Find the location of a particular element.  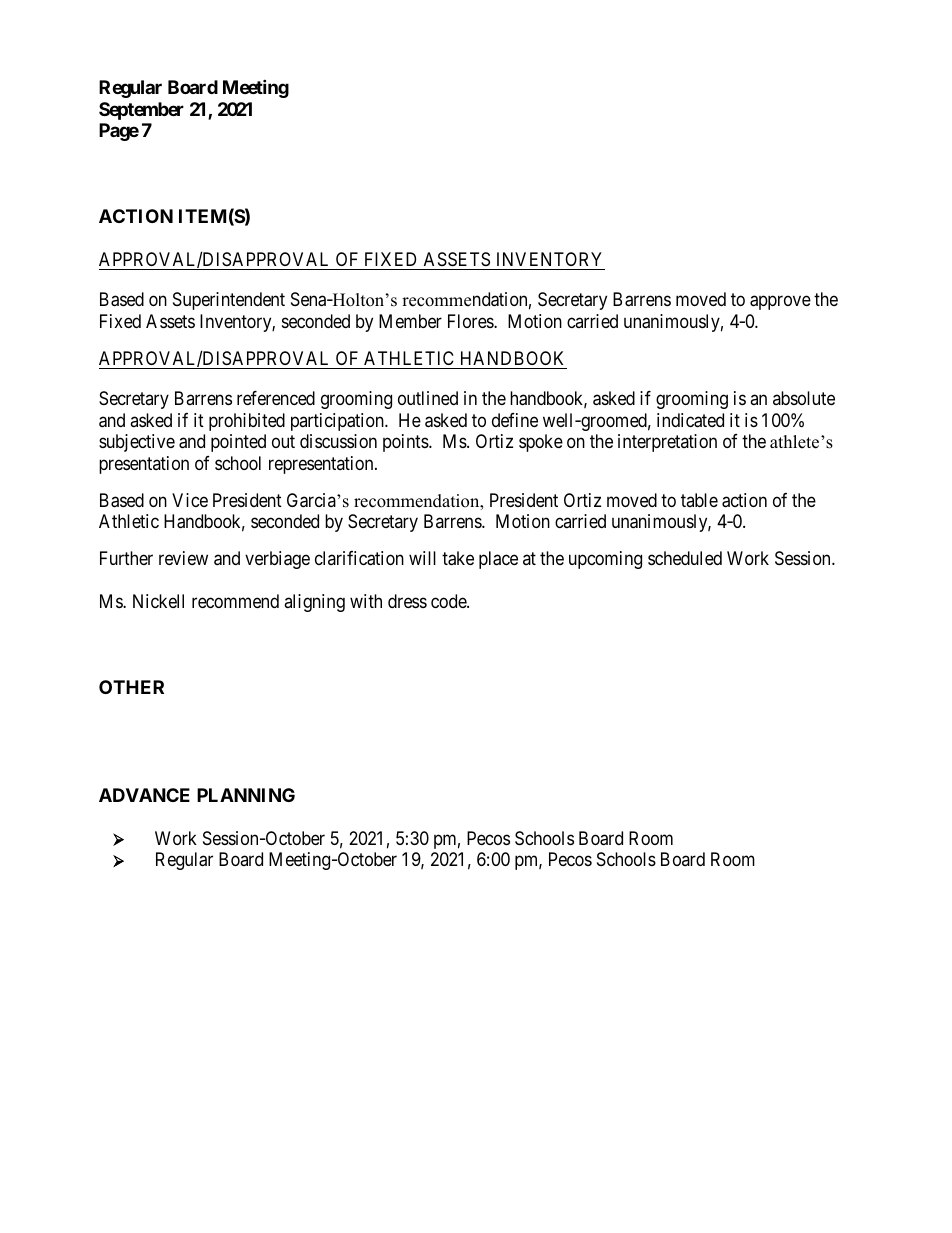

Member is located at coordinates (410, 321).
